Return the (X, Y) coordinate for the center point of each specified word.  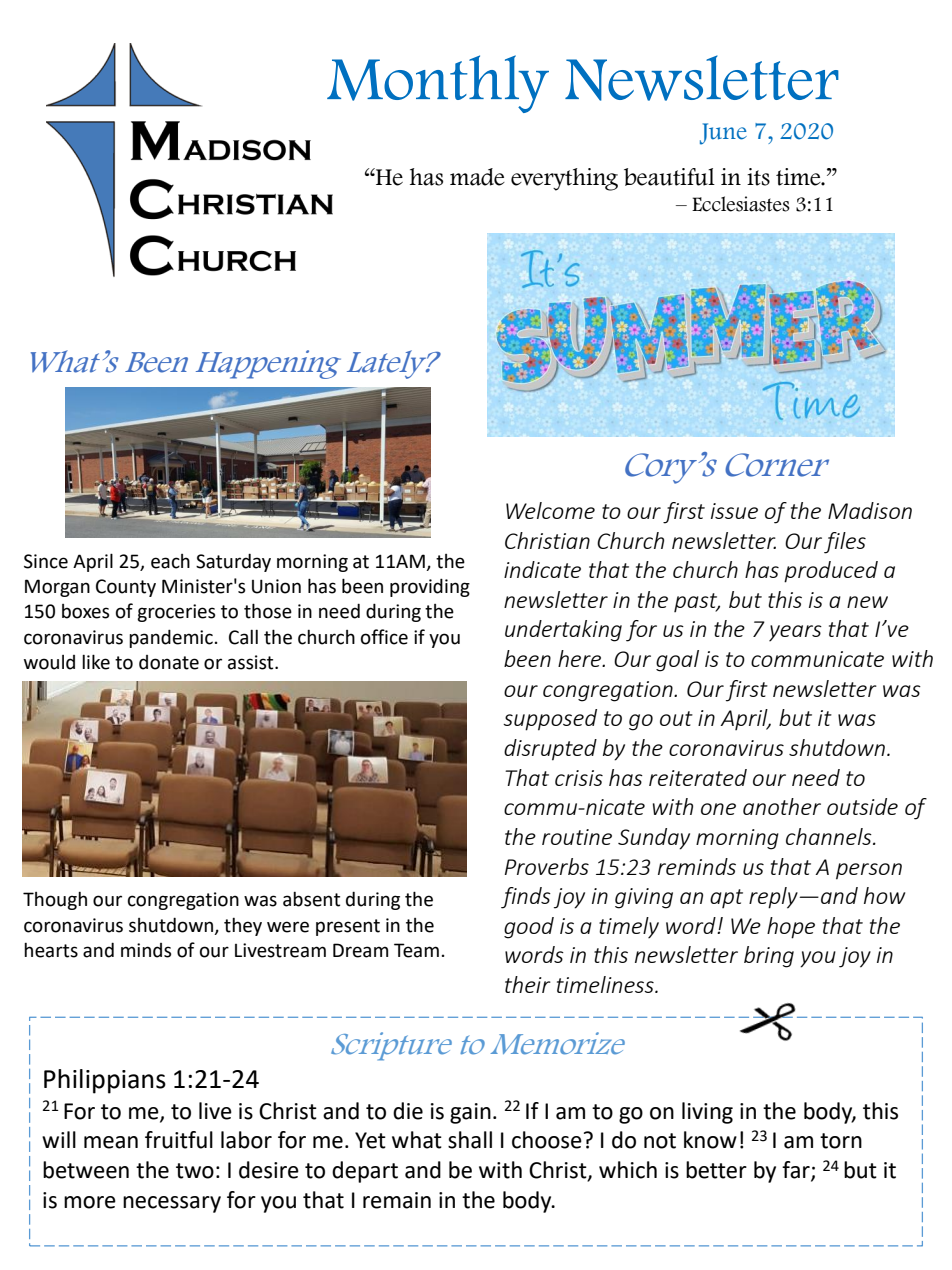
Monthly (438, 84)
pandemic (171, 638)
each (170, 561)
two (195, 1171)
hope (791, 928)
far (797, 1171)
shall (470, 1140)
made (477, 177)
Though (55, 901)
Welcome (550, 510)
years (795, 633)
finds (526, 898)
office (384, 637)
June (723, 134)
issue (734, 511)
